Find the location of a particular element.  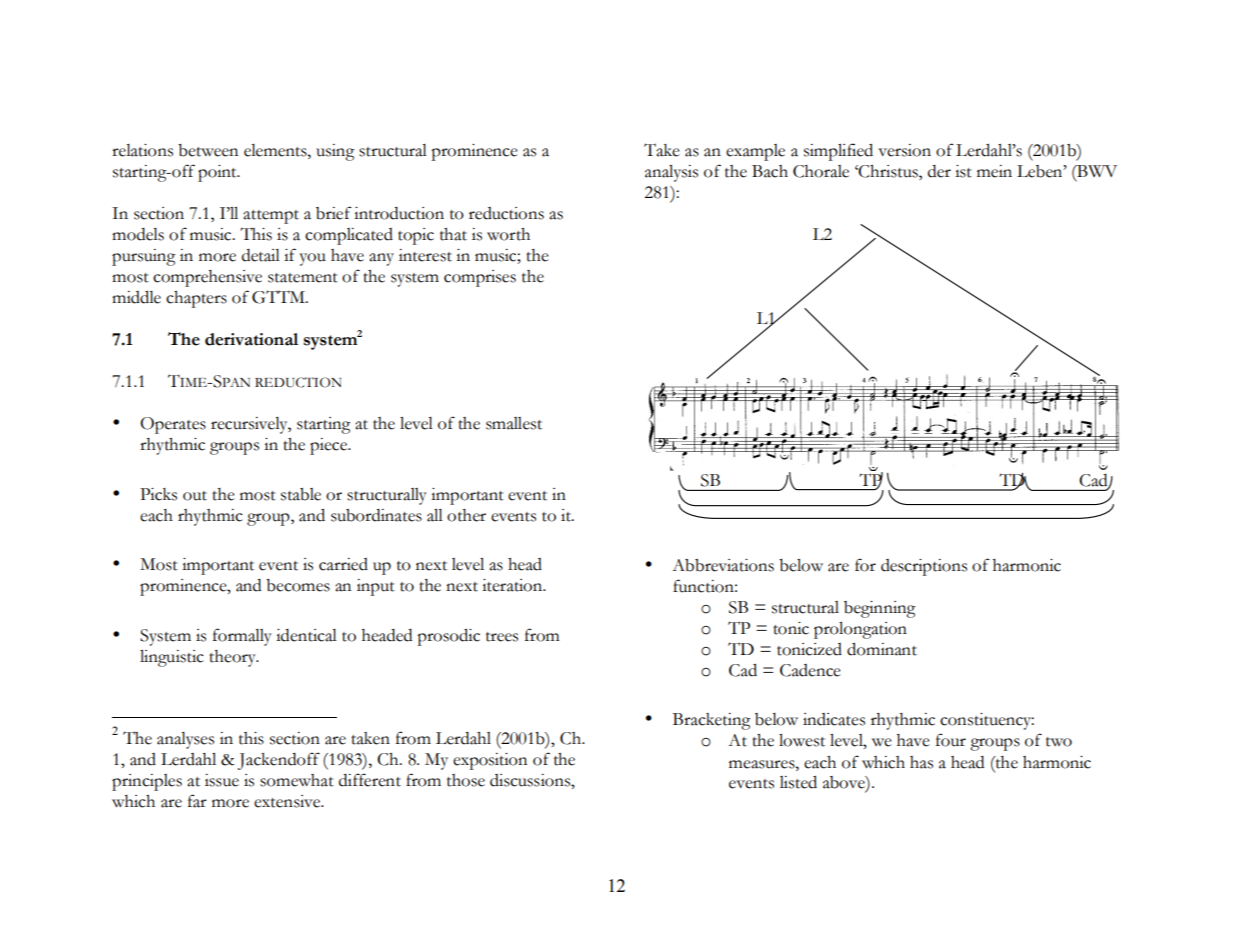

iteration is located at coordinates (513, 585).
